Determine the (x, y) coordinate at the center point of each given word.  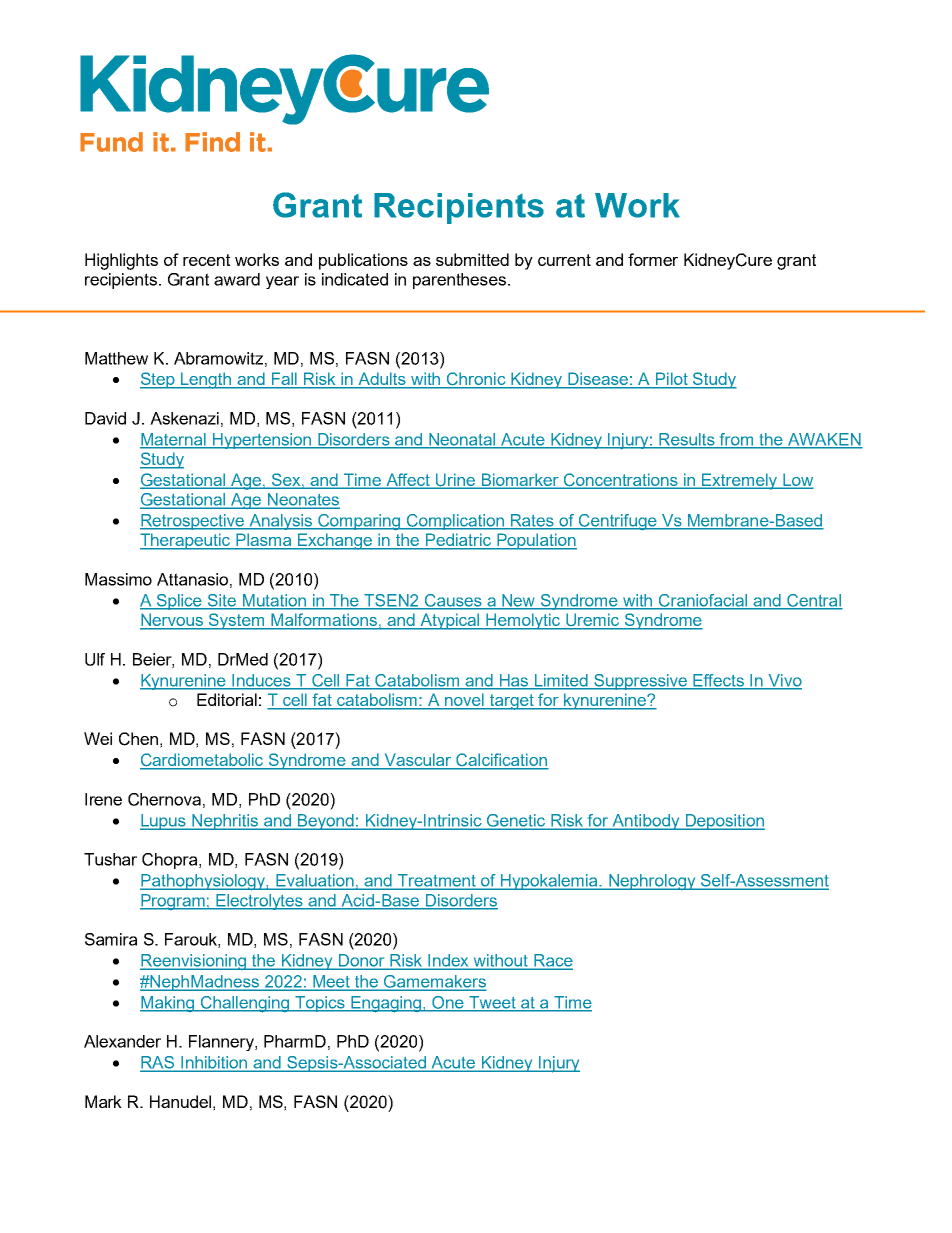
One (448, 1003)
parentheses (459, 281)
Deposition (724, 822)
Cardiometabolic (203, 761)
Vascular (418, 761)
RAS (158, 1063)
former (653, 259)
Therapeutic (186, 541)
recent (206, 260)
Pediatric (458, 541)
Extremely (740, 481)
